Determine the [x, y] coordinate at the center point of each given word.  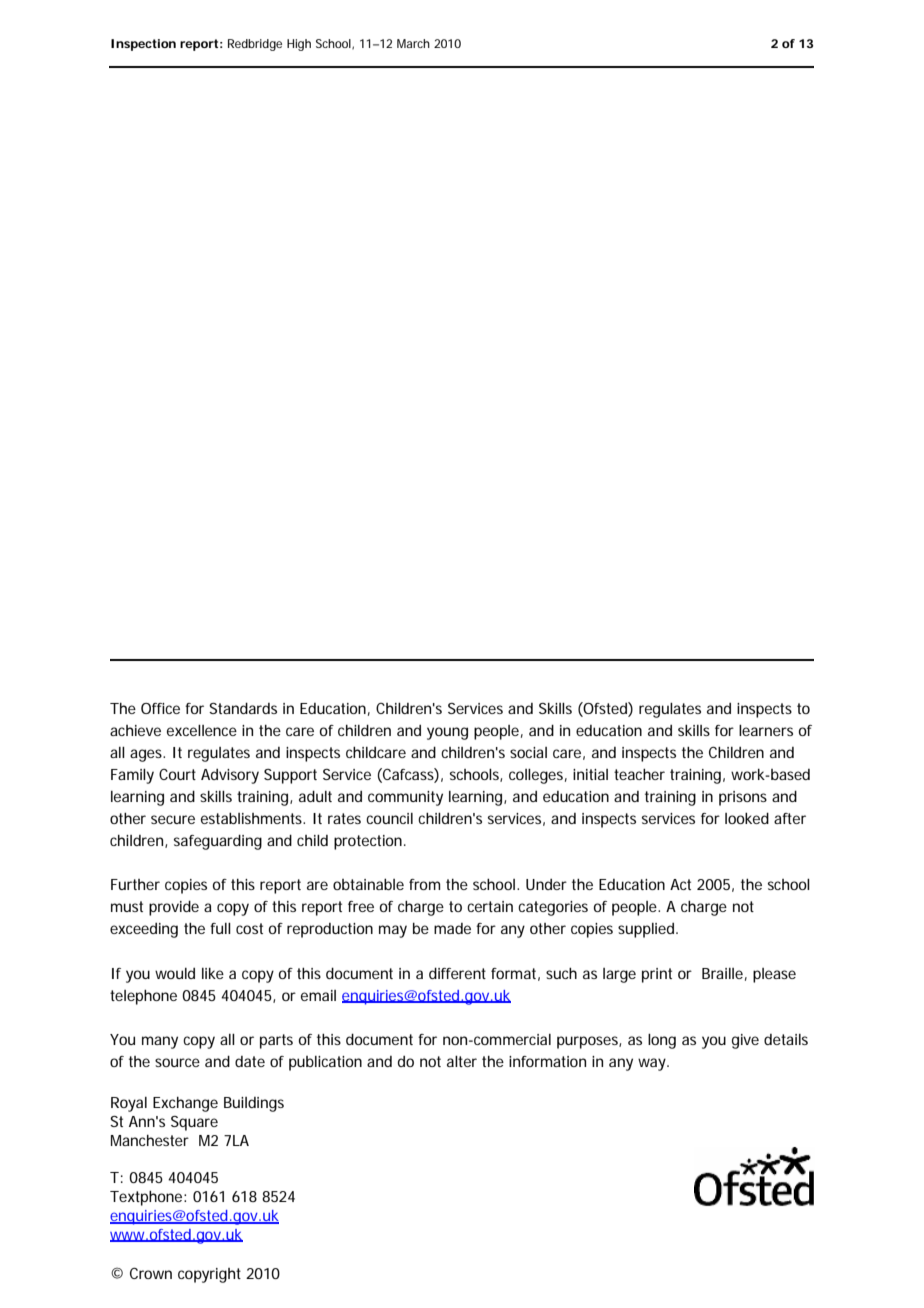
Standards [243, 708]
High [299, 45]
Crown [151, 1273]
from [424, 884]
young [447, 733]
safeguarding [218, 842]
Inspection [143, 45]
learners [766, 730]
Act [680, 884]
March [413, 43]
